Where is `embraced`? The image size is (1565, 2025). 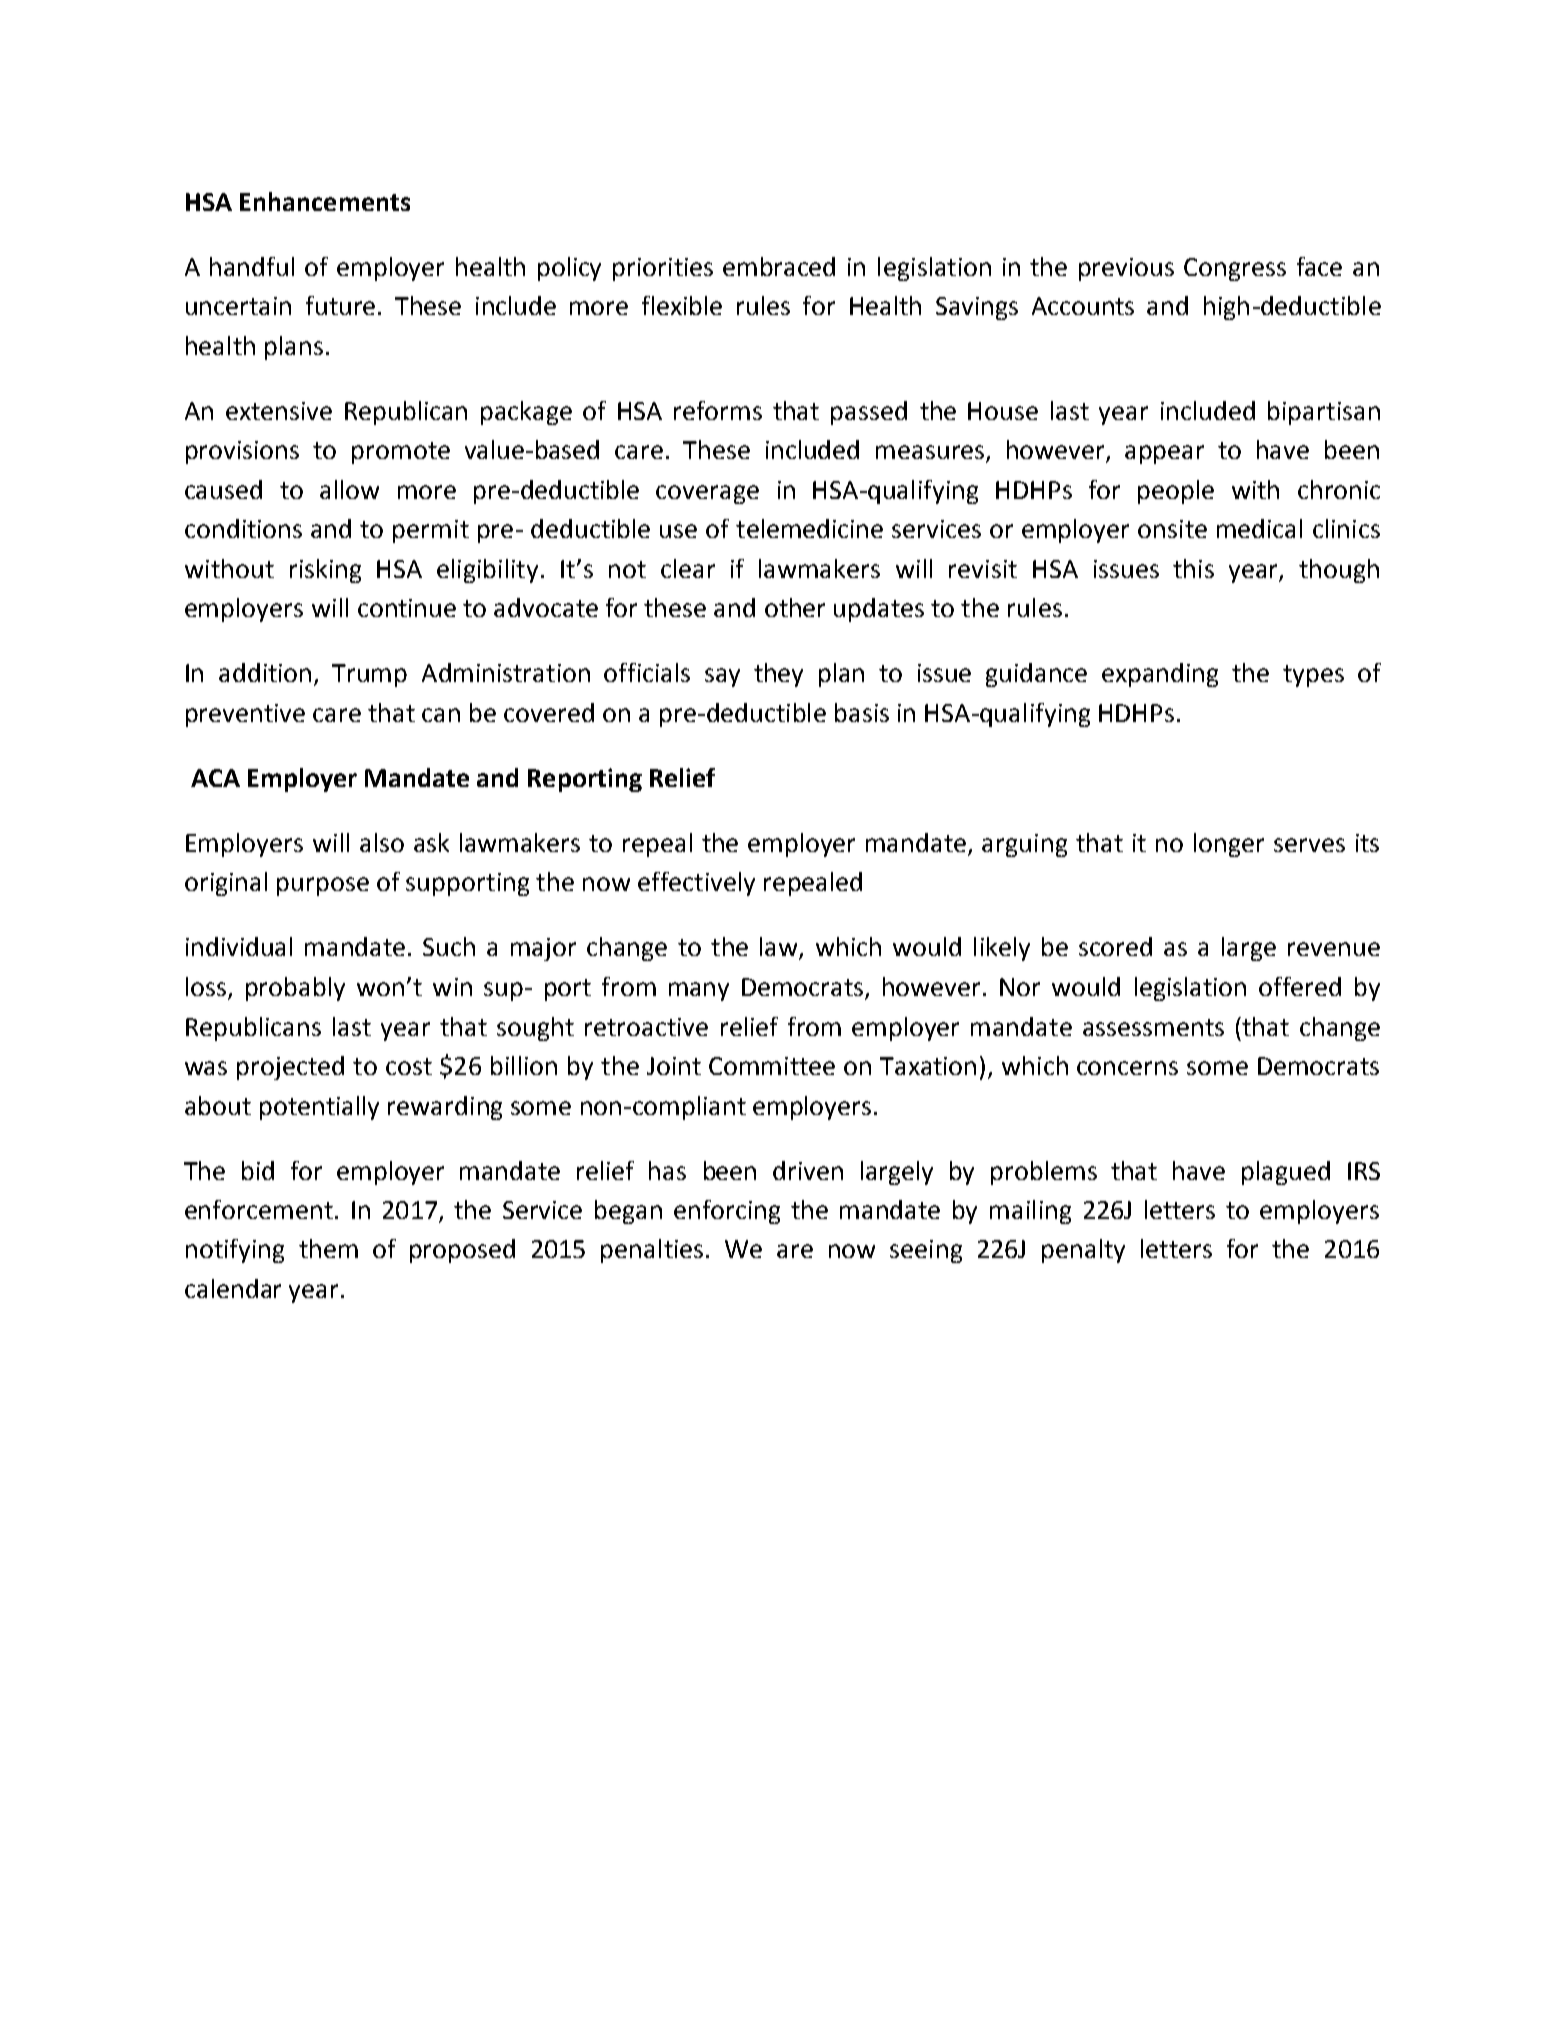 embraced is located at coordinates (779, 266).
